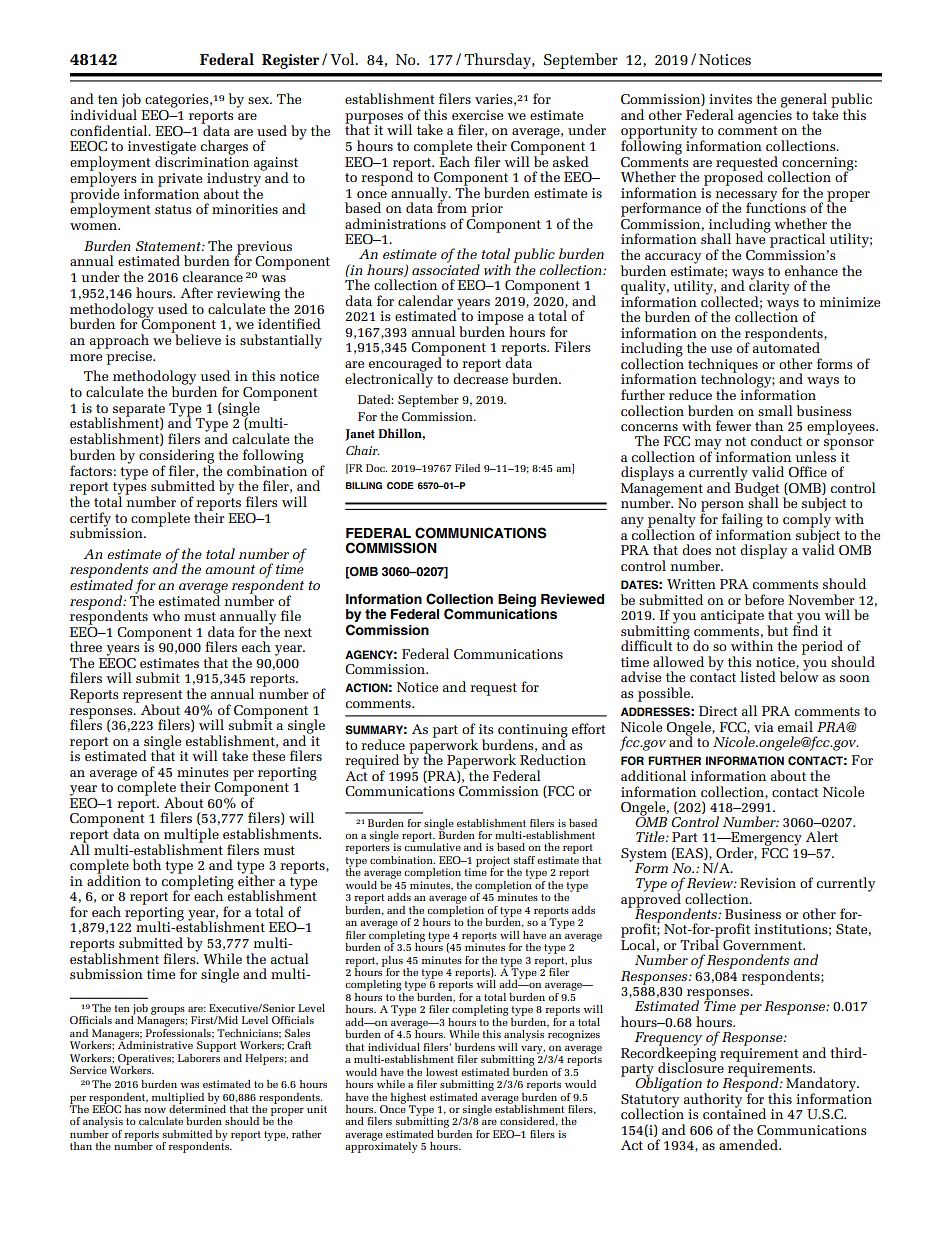 The height and width of the document is (1233, 952). Describe the element at coordinates (486, 729) in the document. I see `its` at that location.
